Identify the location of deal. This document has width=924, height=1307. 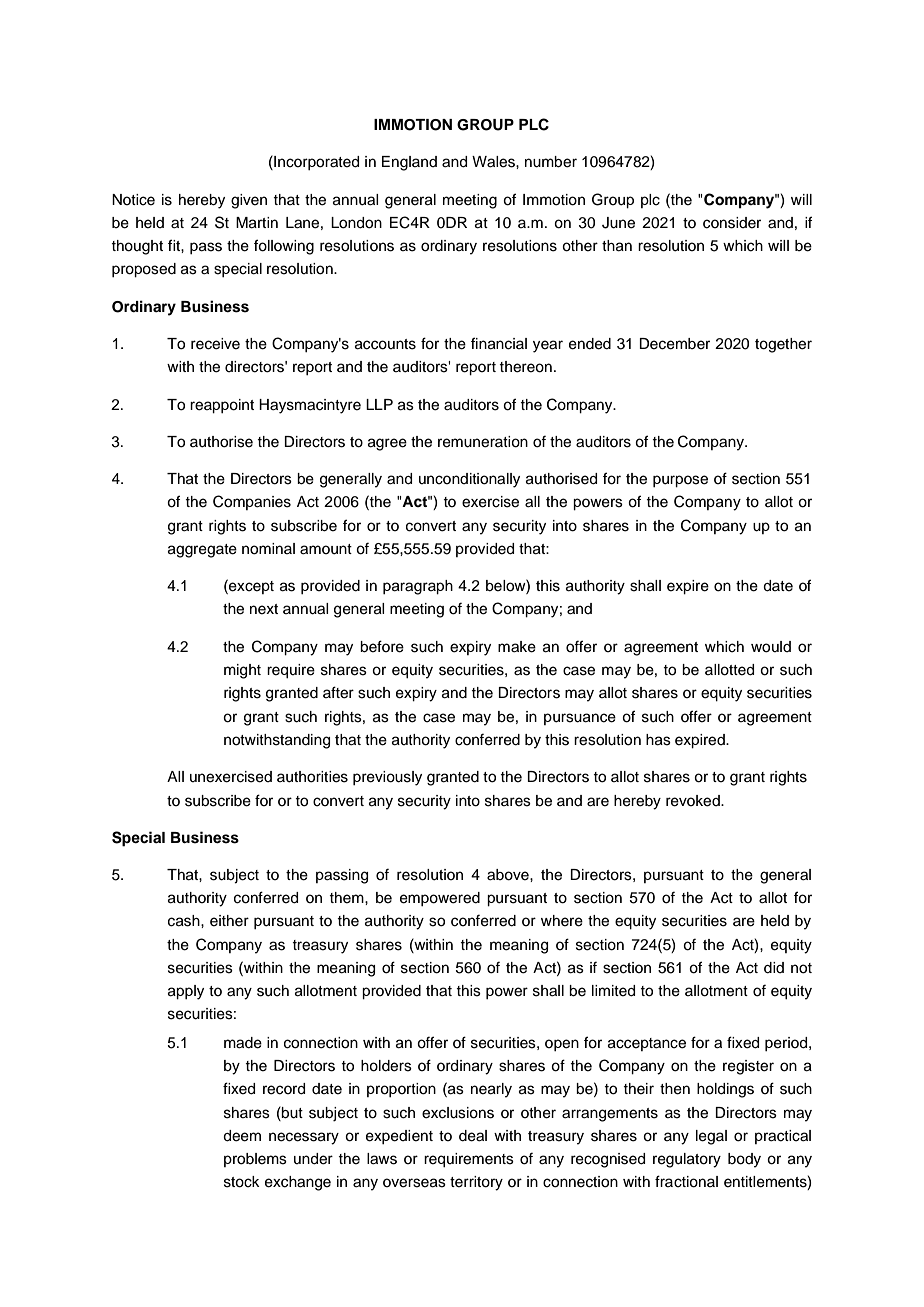
(473, 1136).
